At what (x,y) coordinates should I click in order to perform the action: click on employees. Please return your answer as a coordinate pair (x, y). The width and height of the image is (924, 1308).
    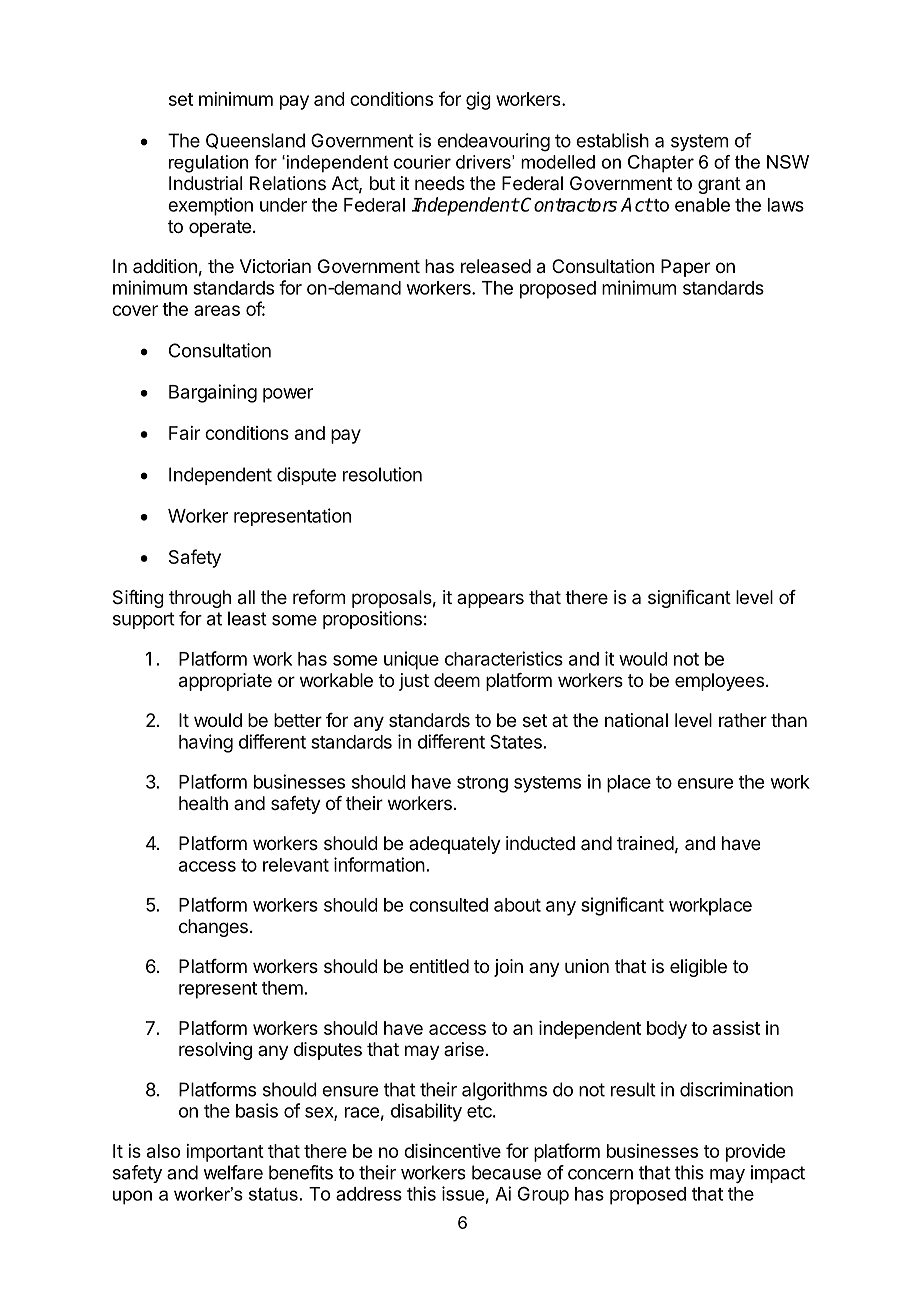
    Looking at the image, I should click on (719, 682).
